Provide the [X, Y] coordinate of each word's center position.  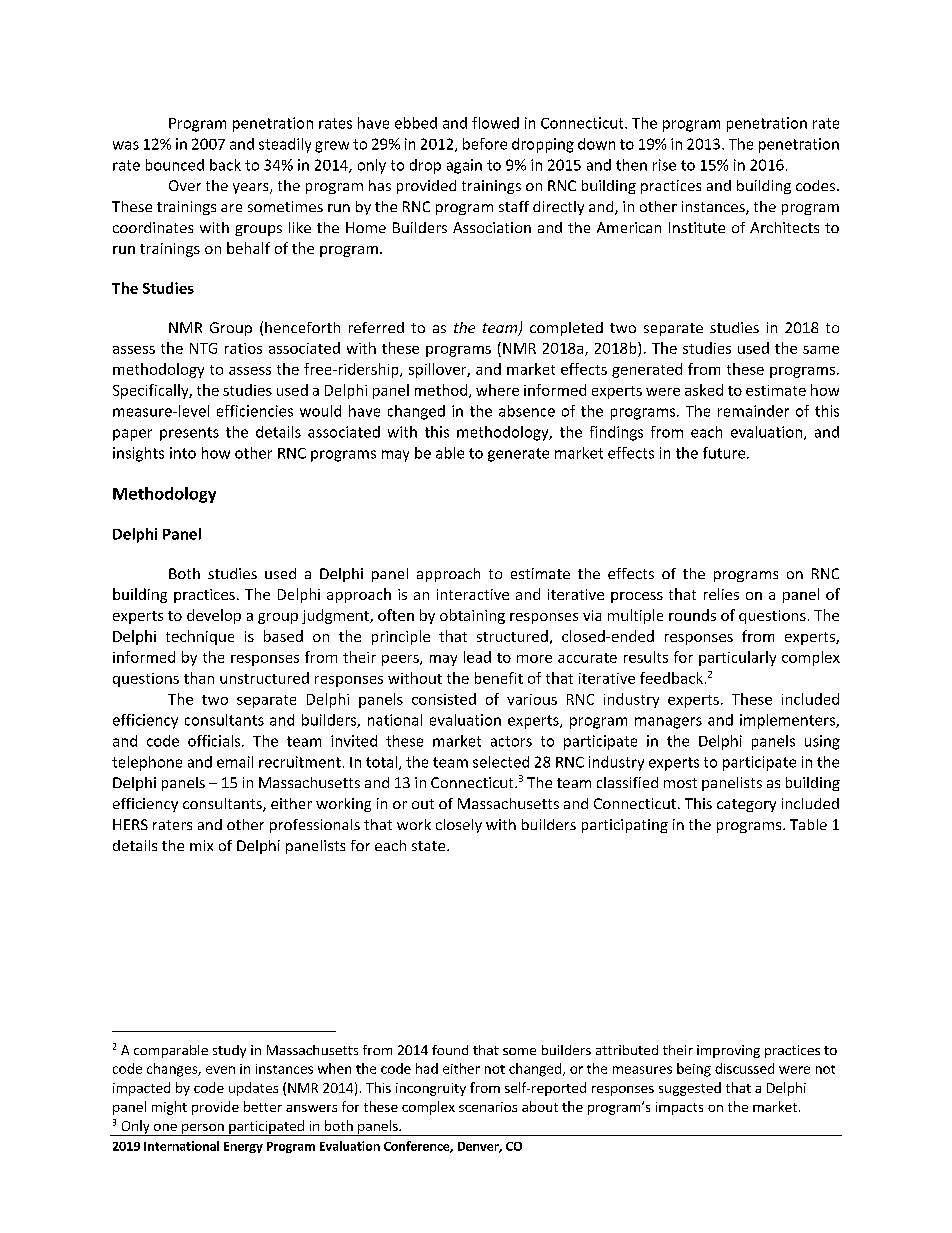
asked [704, 390]
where [497, 390]
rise [664, 165]
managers [668, 723]
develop [214, 616]
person [203, 1130]
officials [215, 741]
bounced [175, 165]
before [485, 144]
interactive [473, 594]
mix [201, 845]
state [430, 846]
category [746, 805]
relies [721, 594]
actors [511, 741]
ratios [243, 348]
